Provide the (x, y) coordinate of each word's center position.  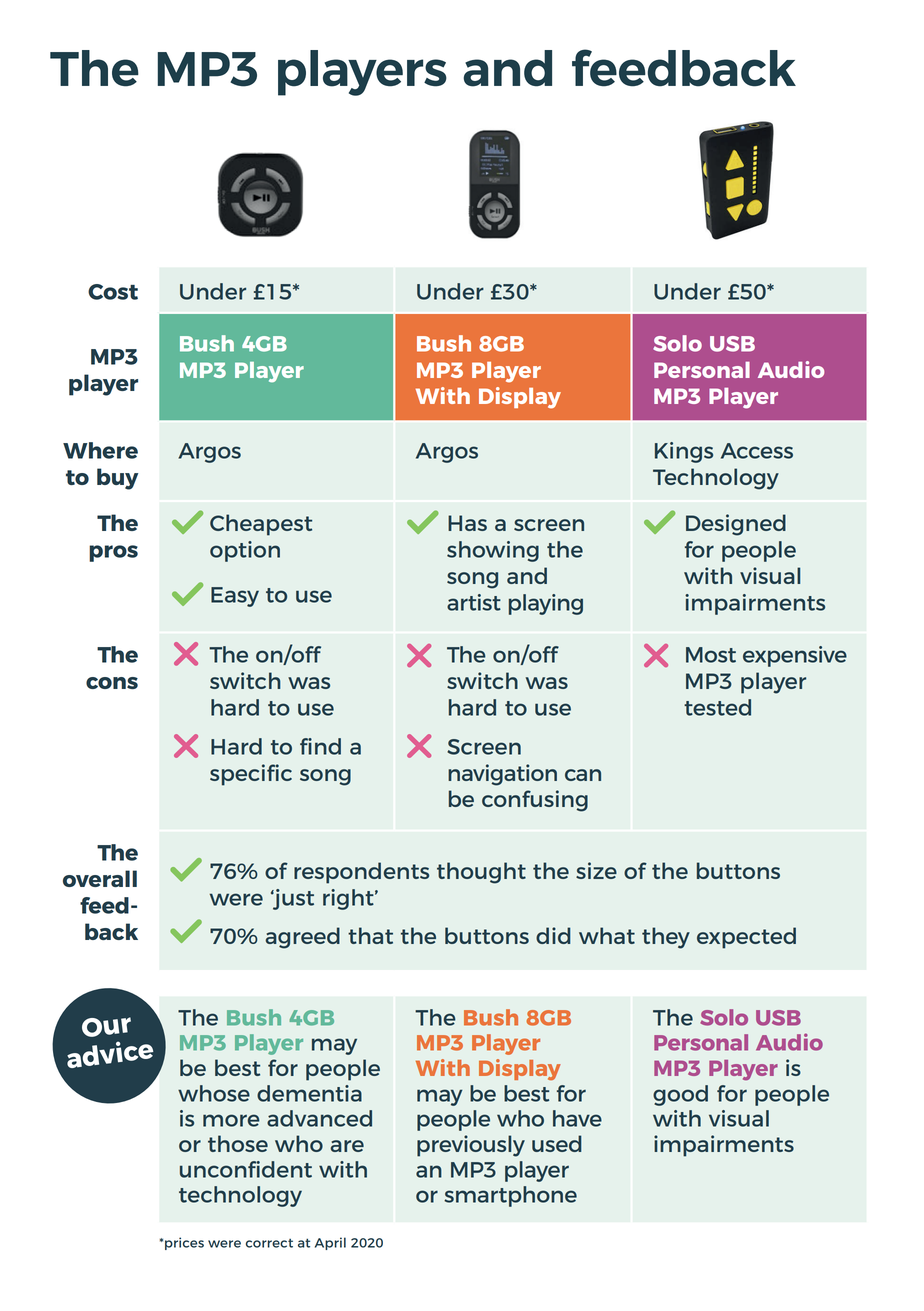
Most (711, 655)
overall (100, 878)
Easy (235, 597)
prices (184, 1243)
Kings (684, 452)
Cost (113, 292)
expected (746, 938)
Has (467, 523)
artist (474, 602)
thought (481, 873)
